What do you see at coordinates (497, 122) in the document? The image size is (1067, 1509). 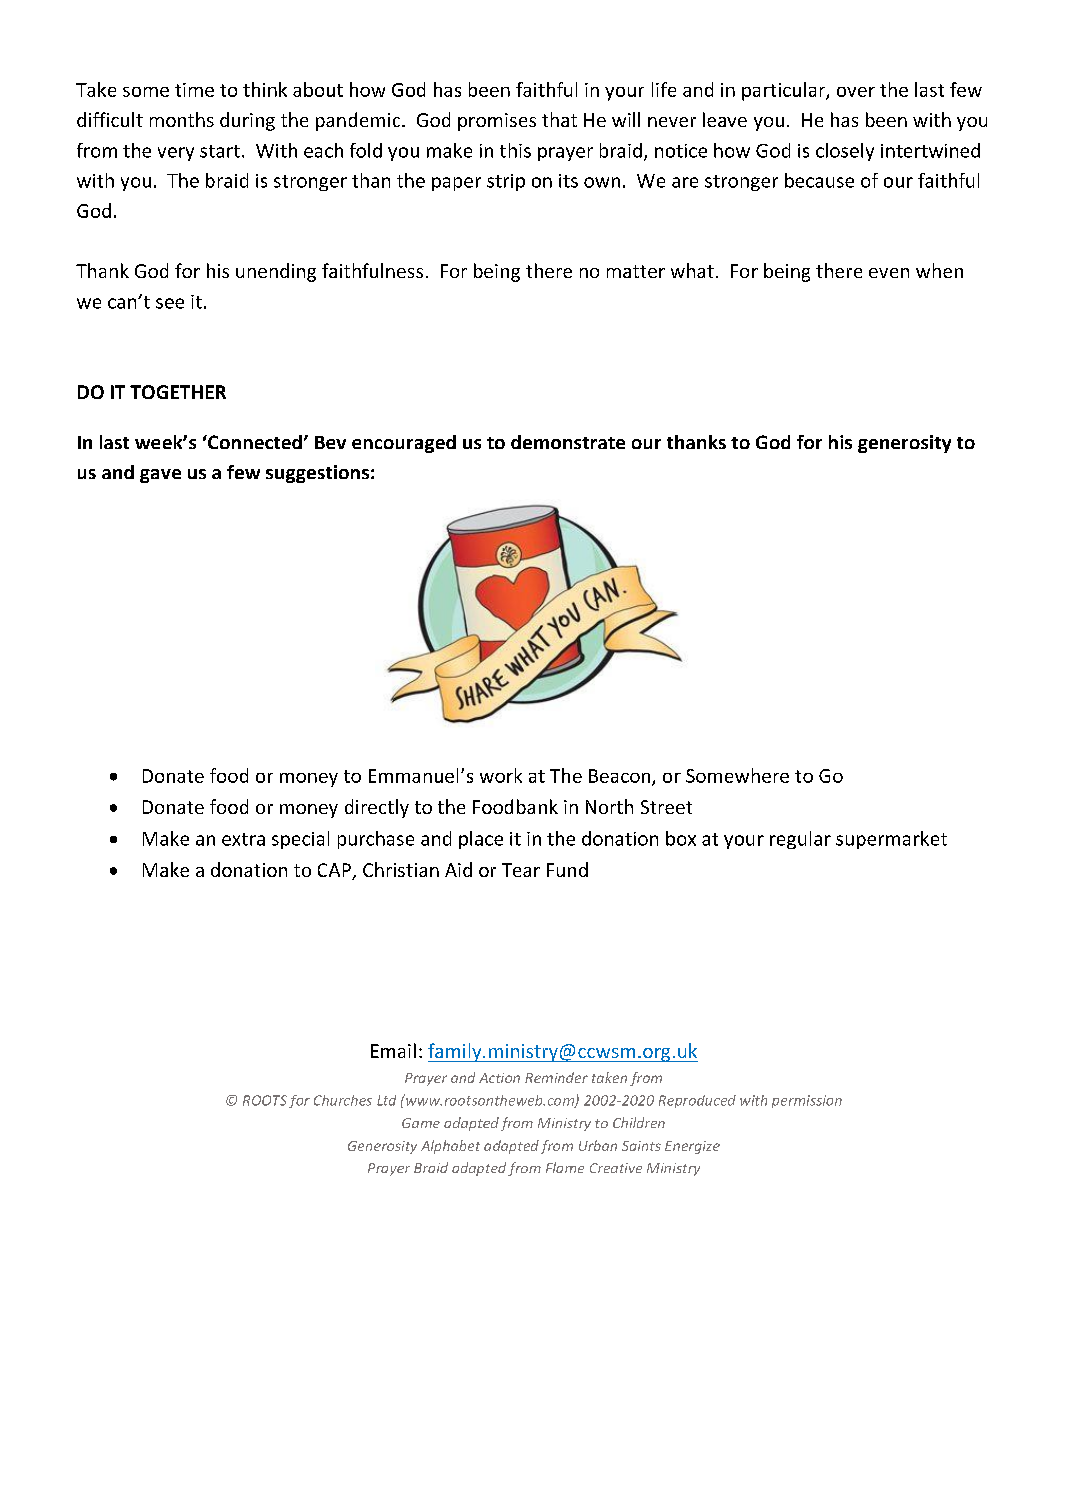 I see `promises` at bounding box center [497, 122].
